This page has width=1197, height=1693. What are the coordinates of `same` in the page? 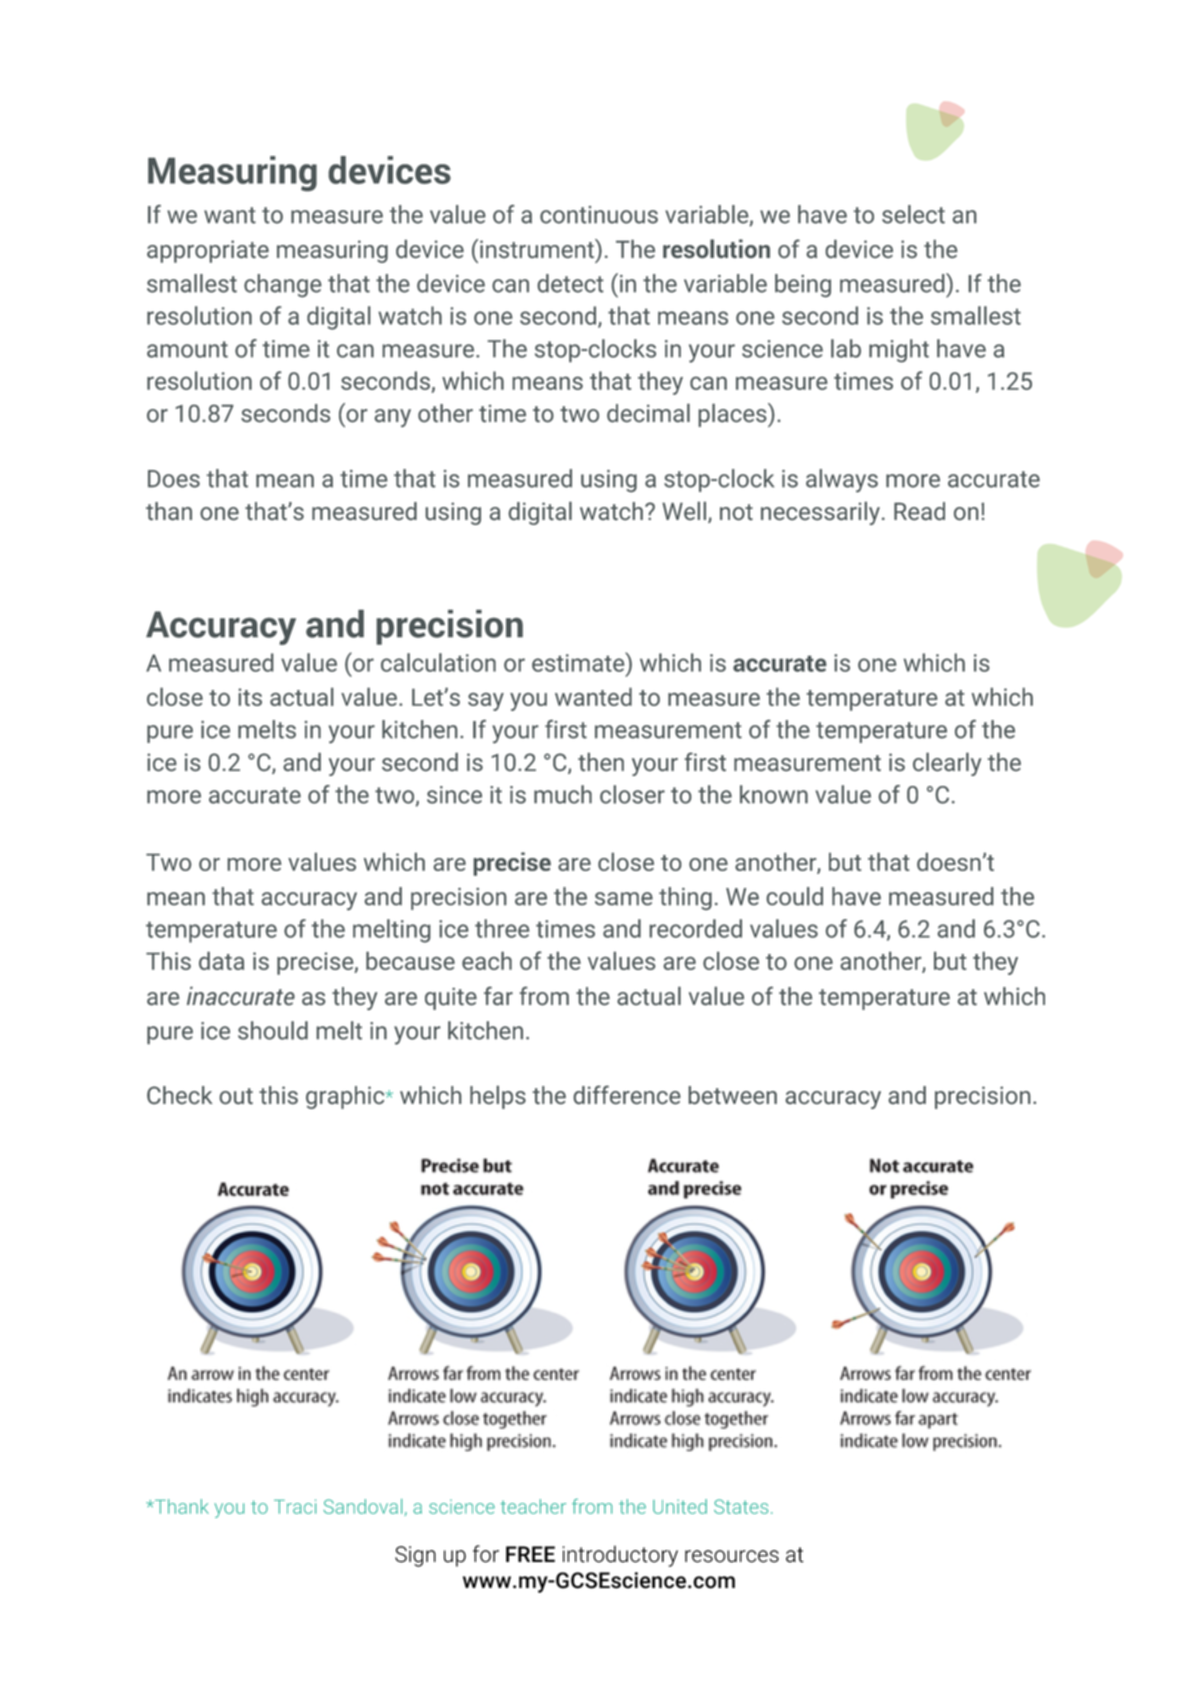 It's located at (624, 899).
